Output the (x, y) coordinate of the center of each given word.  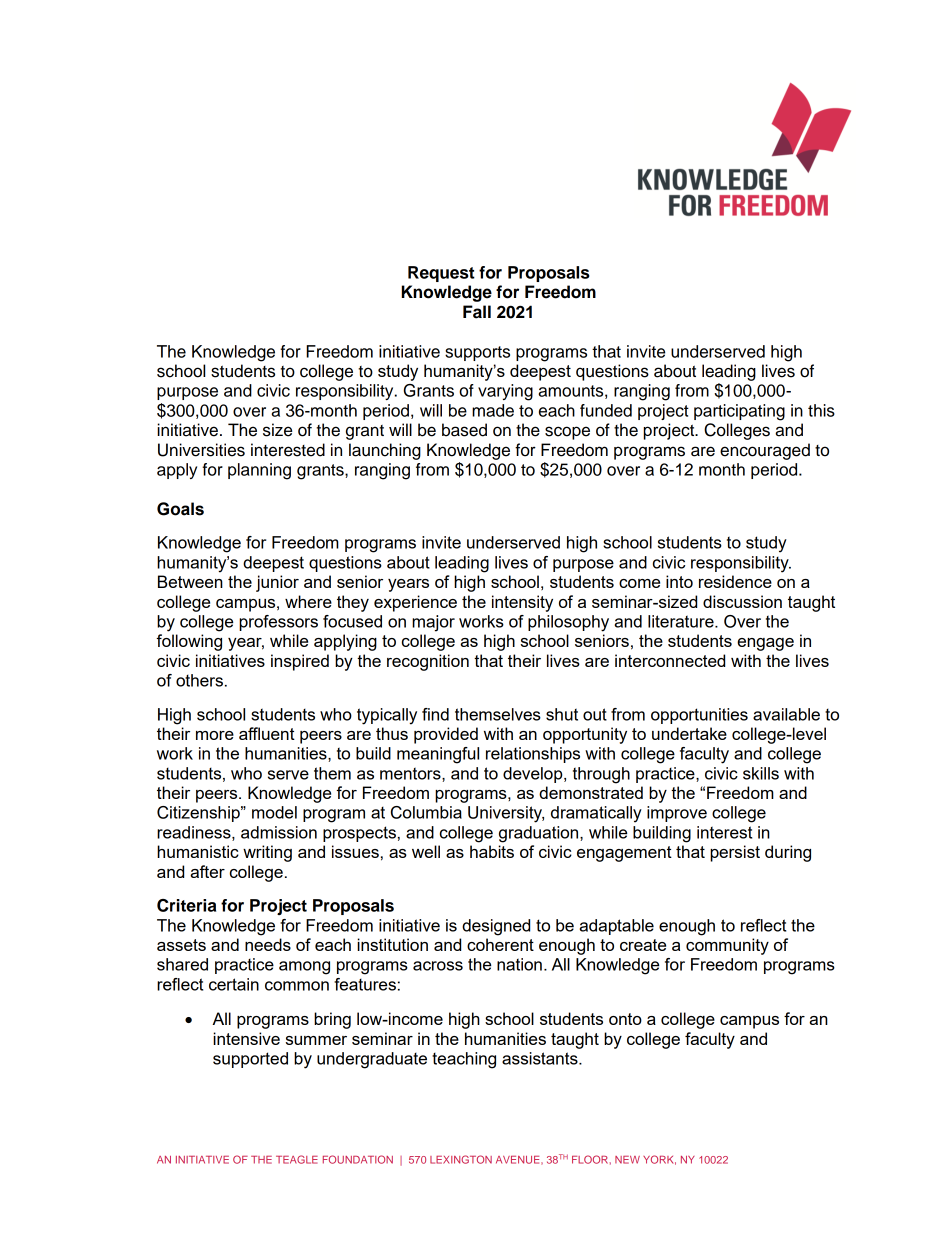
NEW (627, 1160)
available (786, 714)
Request (441, 274)
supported (250, 1060)
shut (562, 714)
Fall (477, 312)
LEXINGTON (461, 1159)
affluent (267, 733)
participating (739, 412)
